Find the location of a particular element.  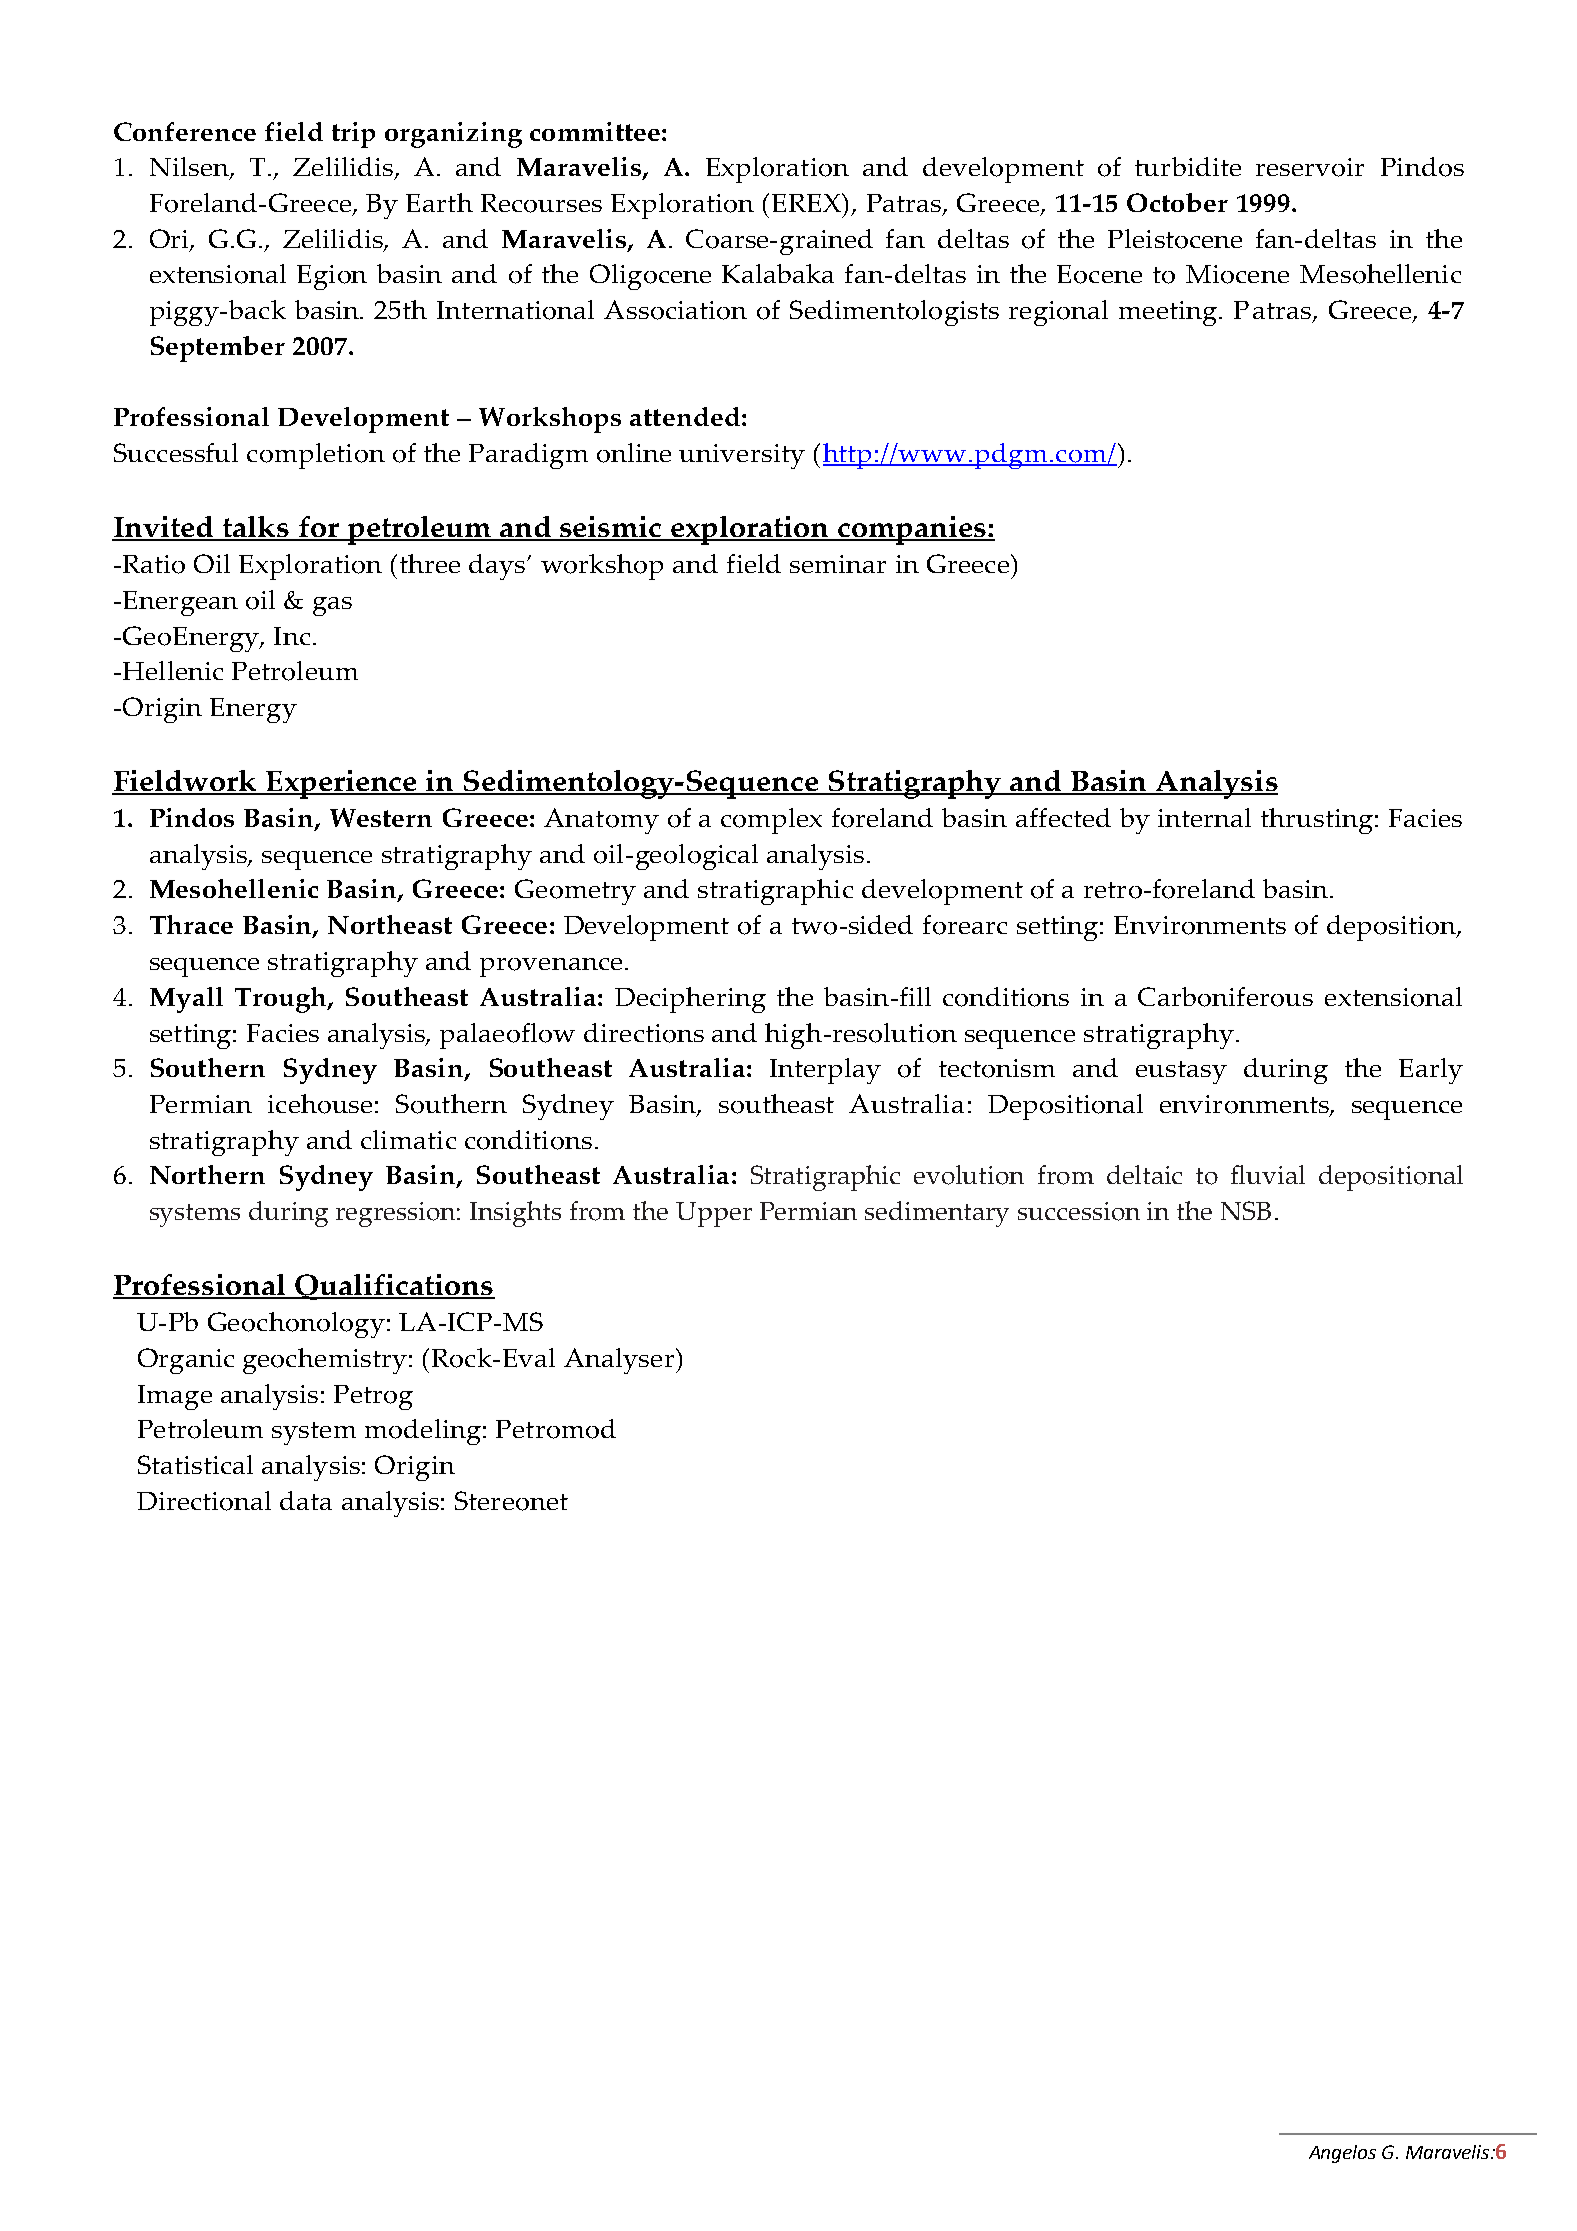

data is located at coordinates (306, 1500).
